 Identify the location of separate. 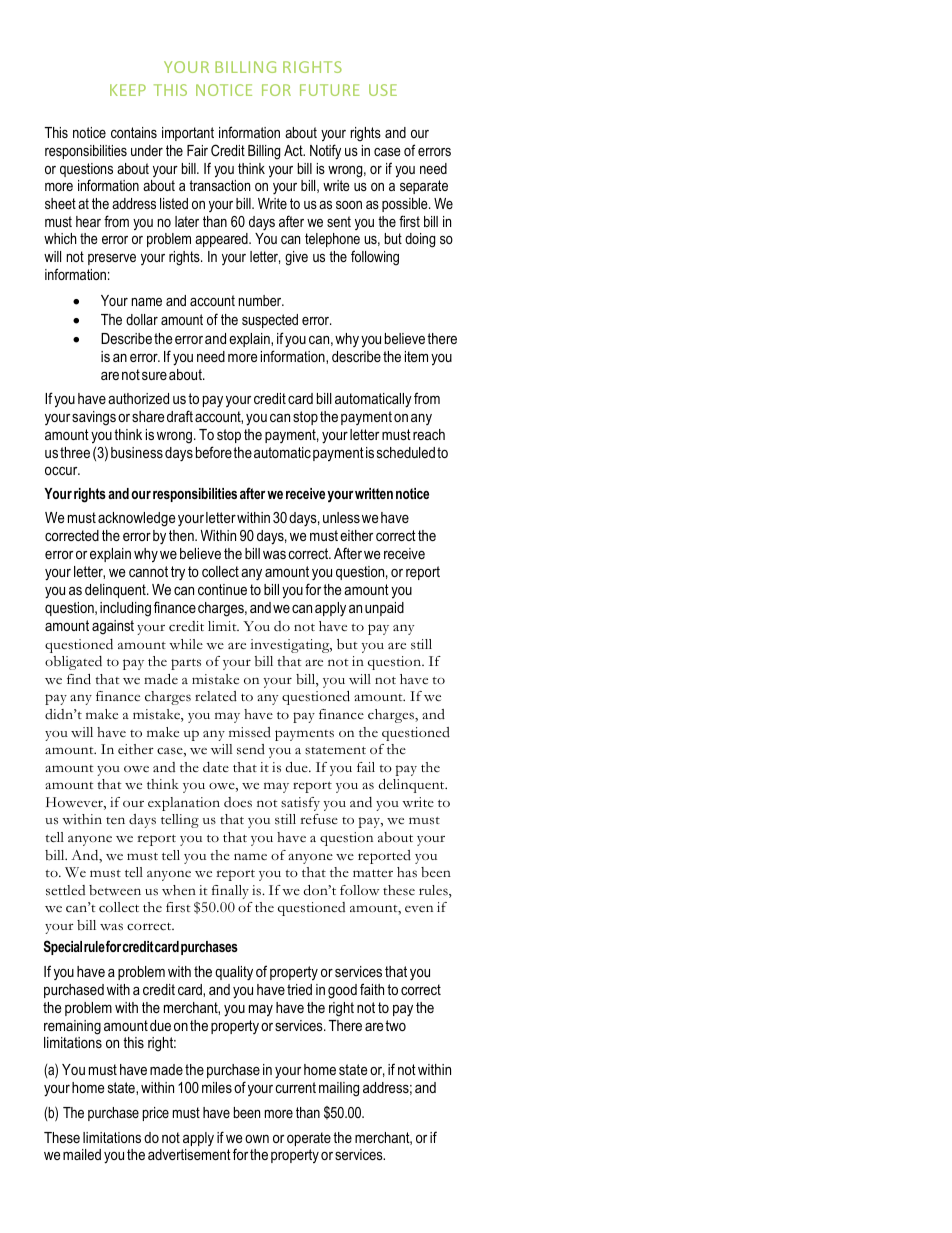
(424, 187).
